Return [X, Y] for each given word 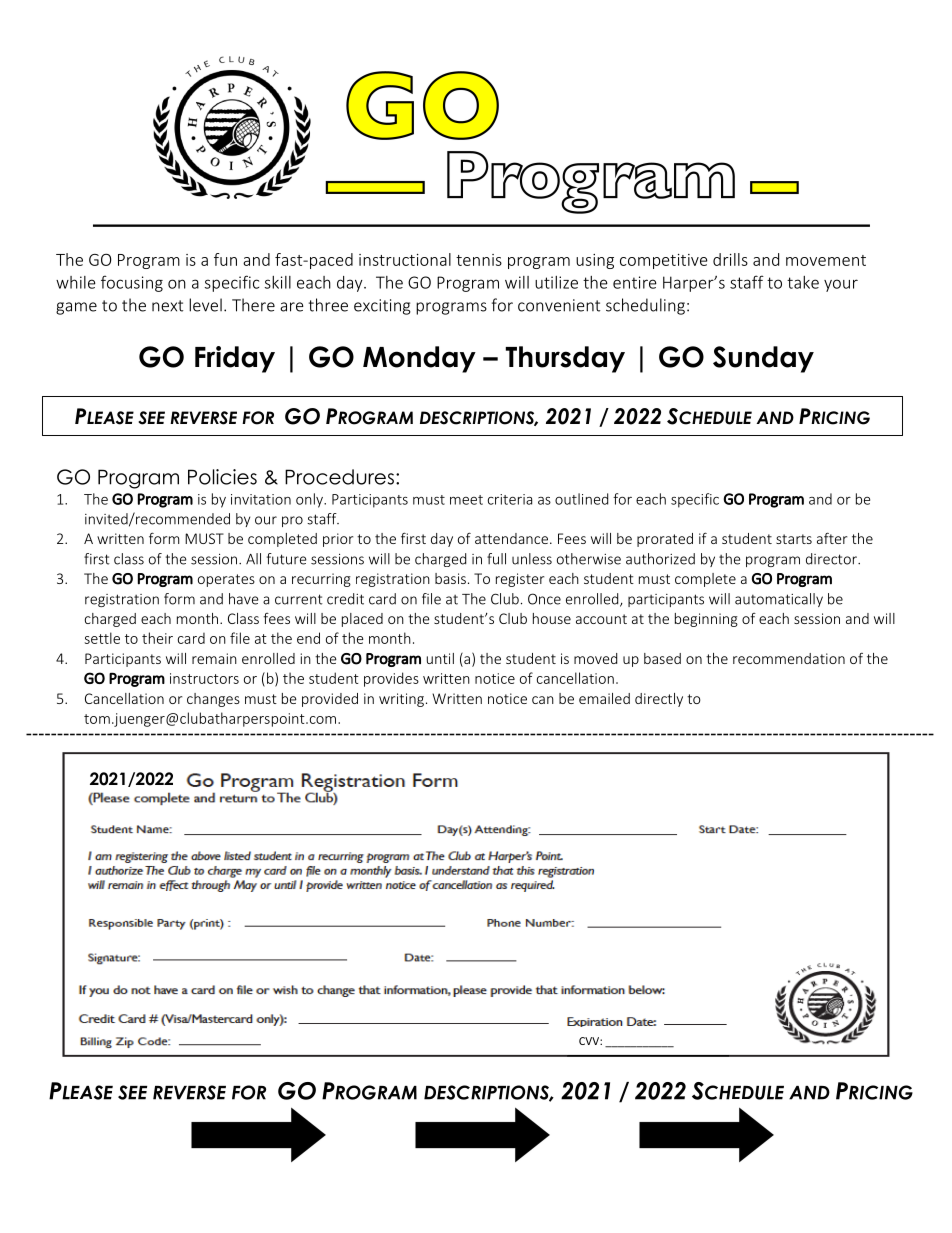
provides [391, 679]
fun [225, 259]
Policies [222, 477]
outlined [581, 499]
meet [466, 500]
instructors [204, 678]
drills [730, 259]
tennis [479, 260]
